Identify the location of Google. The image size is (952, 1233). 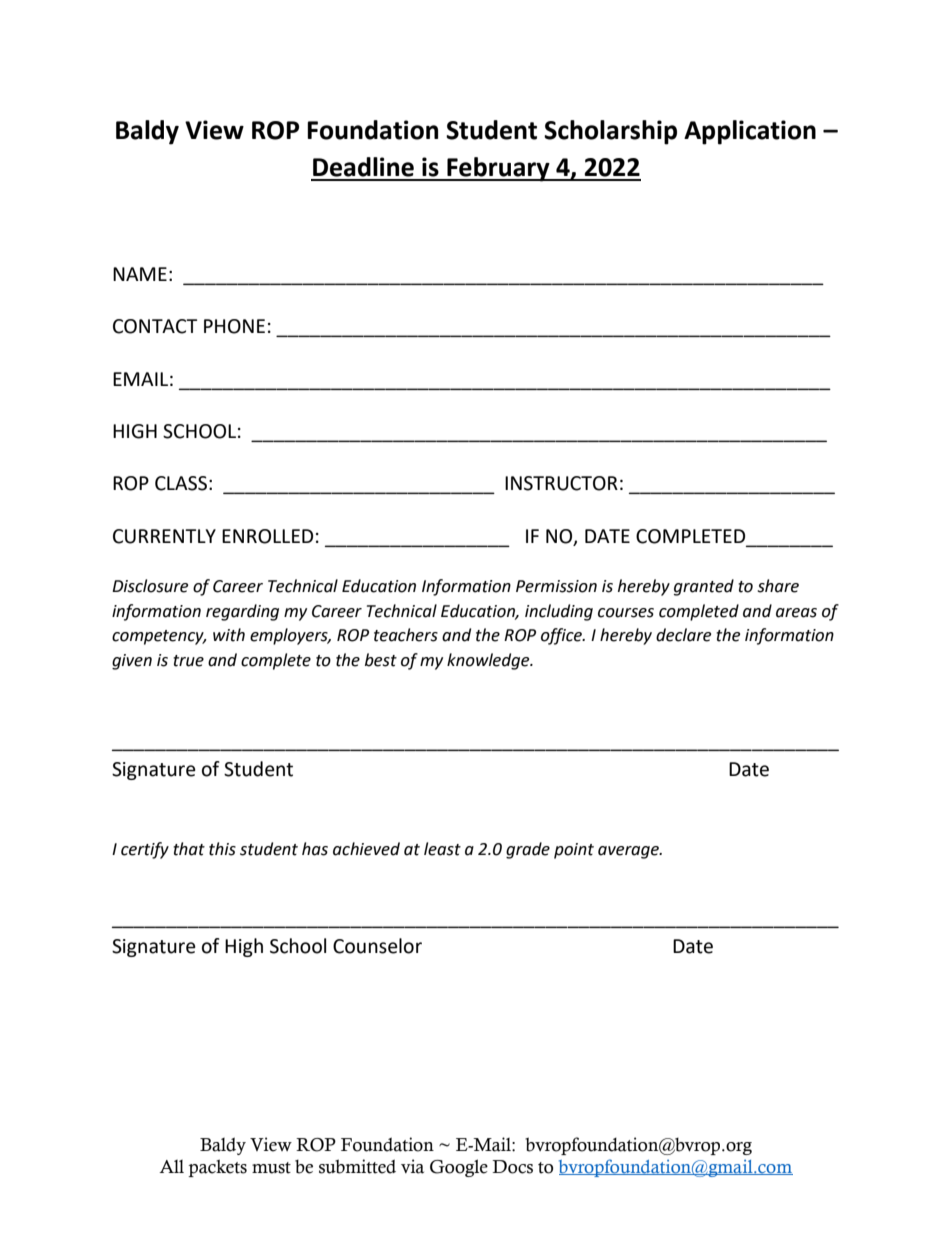
(459, 1168).
